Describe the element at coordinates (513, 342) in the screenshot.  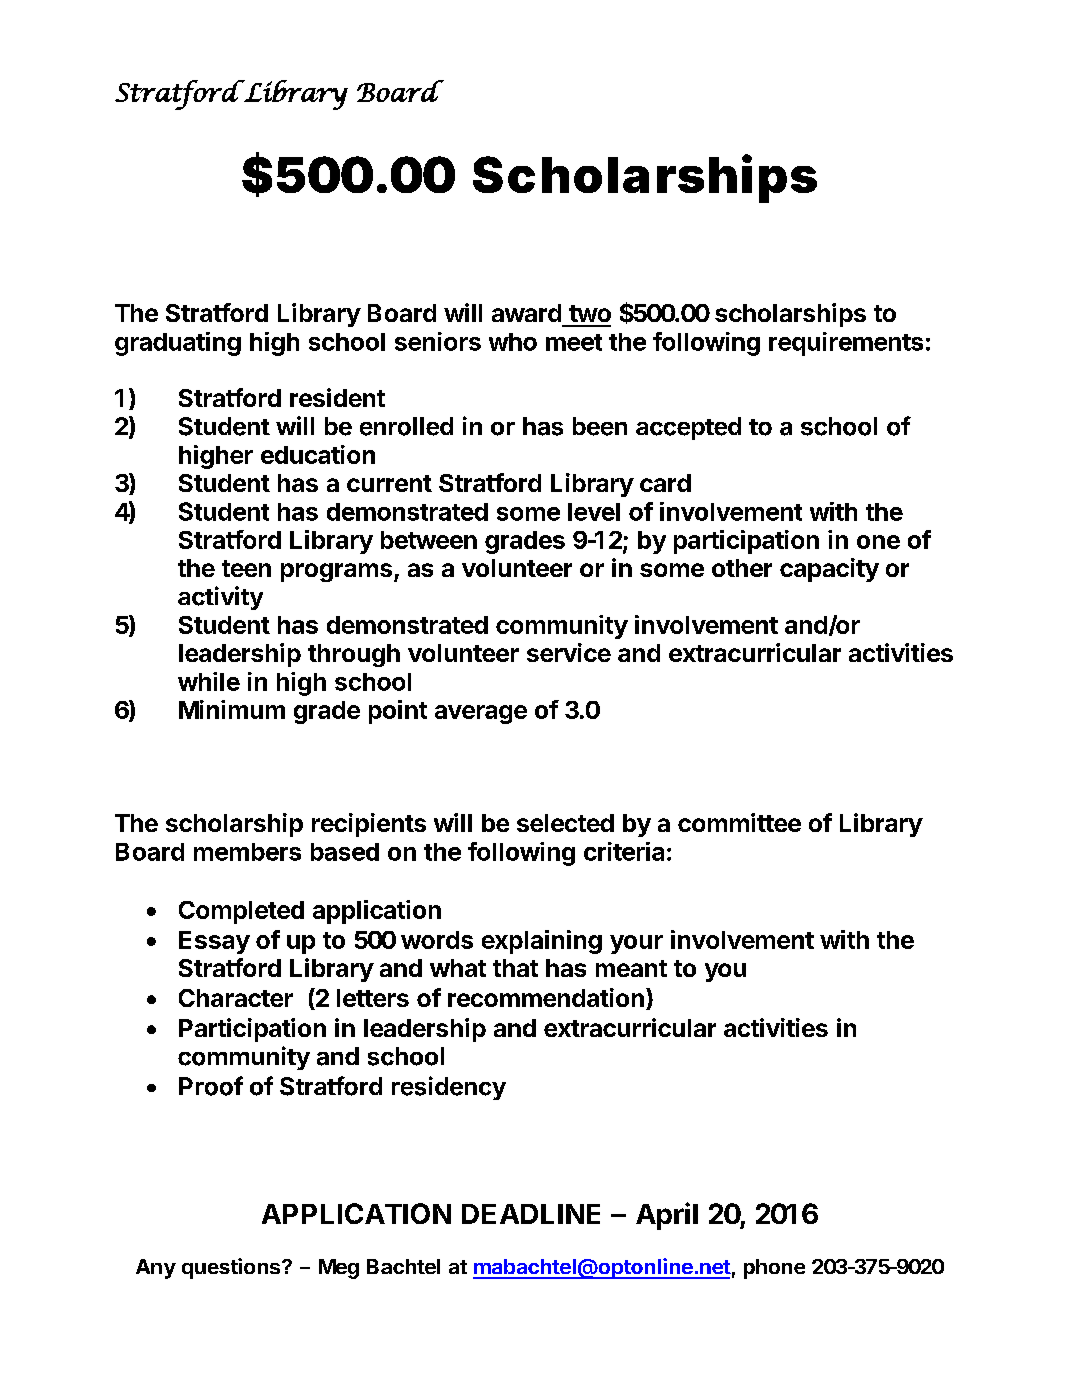
I see `who` at that location.
